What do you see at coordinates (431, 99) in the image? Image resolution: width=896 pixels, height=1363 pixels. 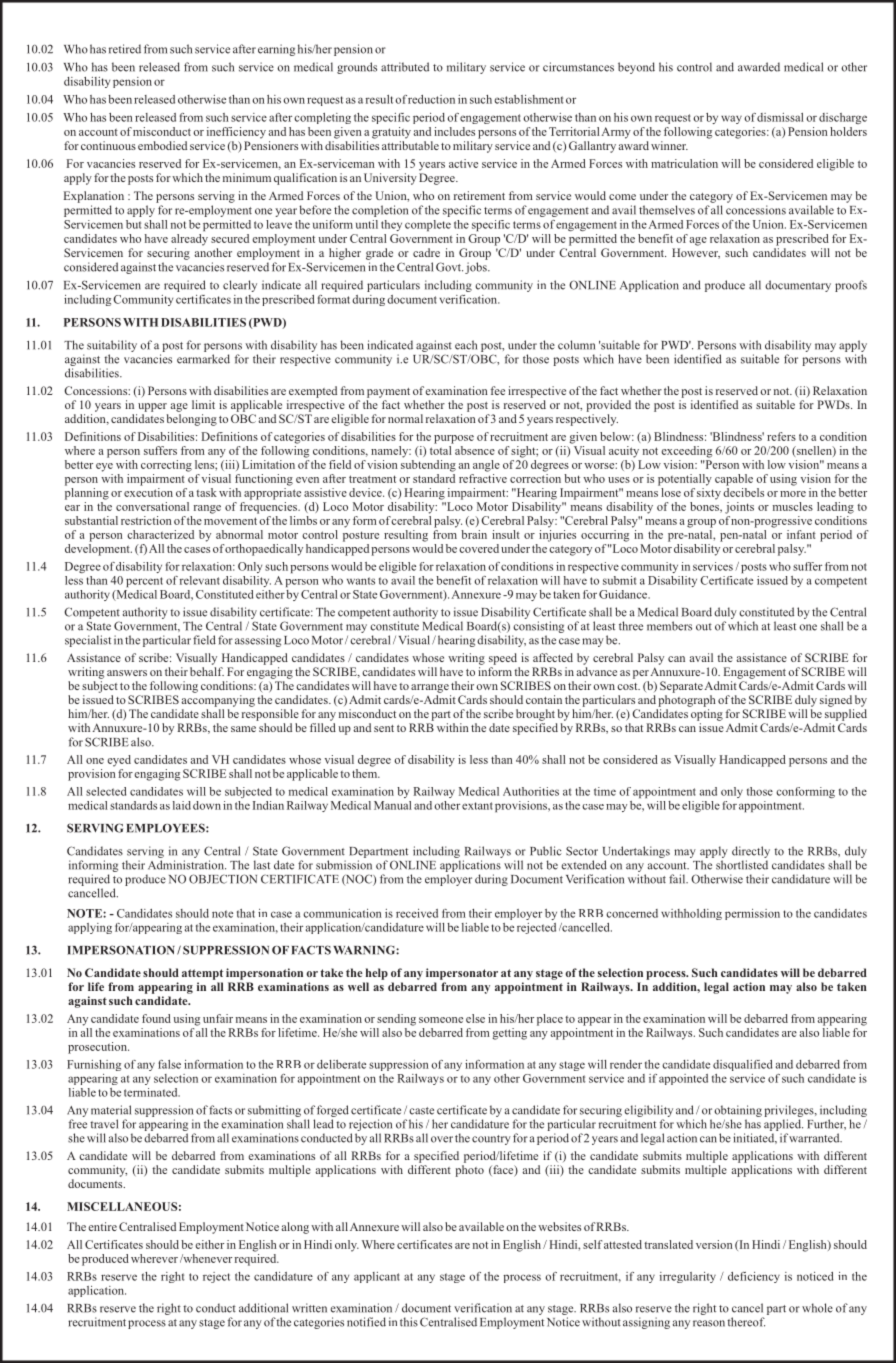 I see `reduction` at bounding box center [431, 99].
